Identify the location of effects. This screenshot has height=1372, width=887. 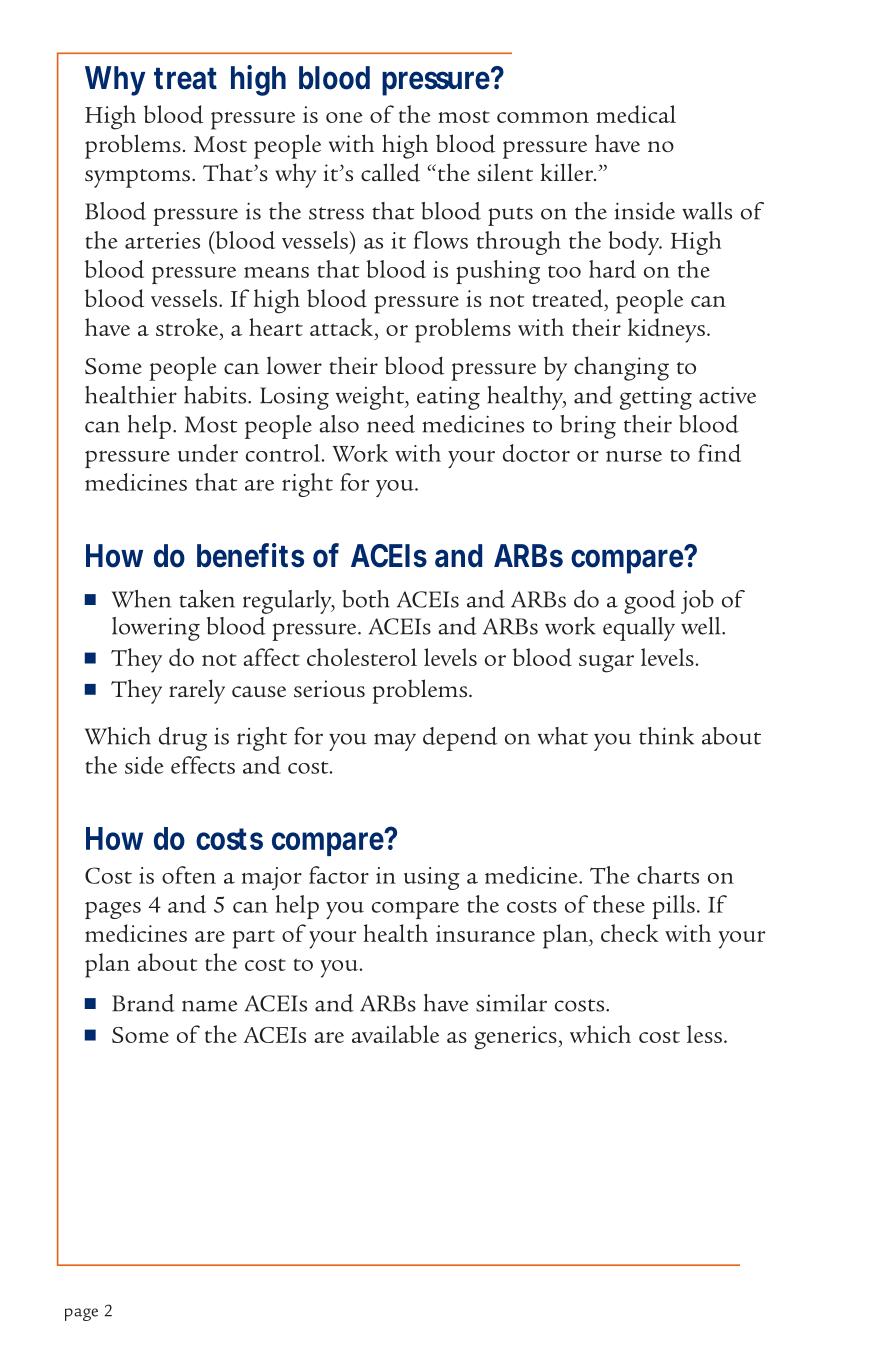
(203, 765).
